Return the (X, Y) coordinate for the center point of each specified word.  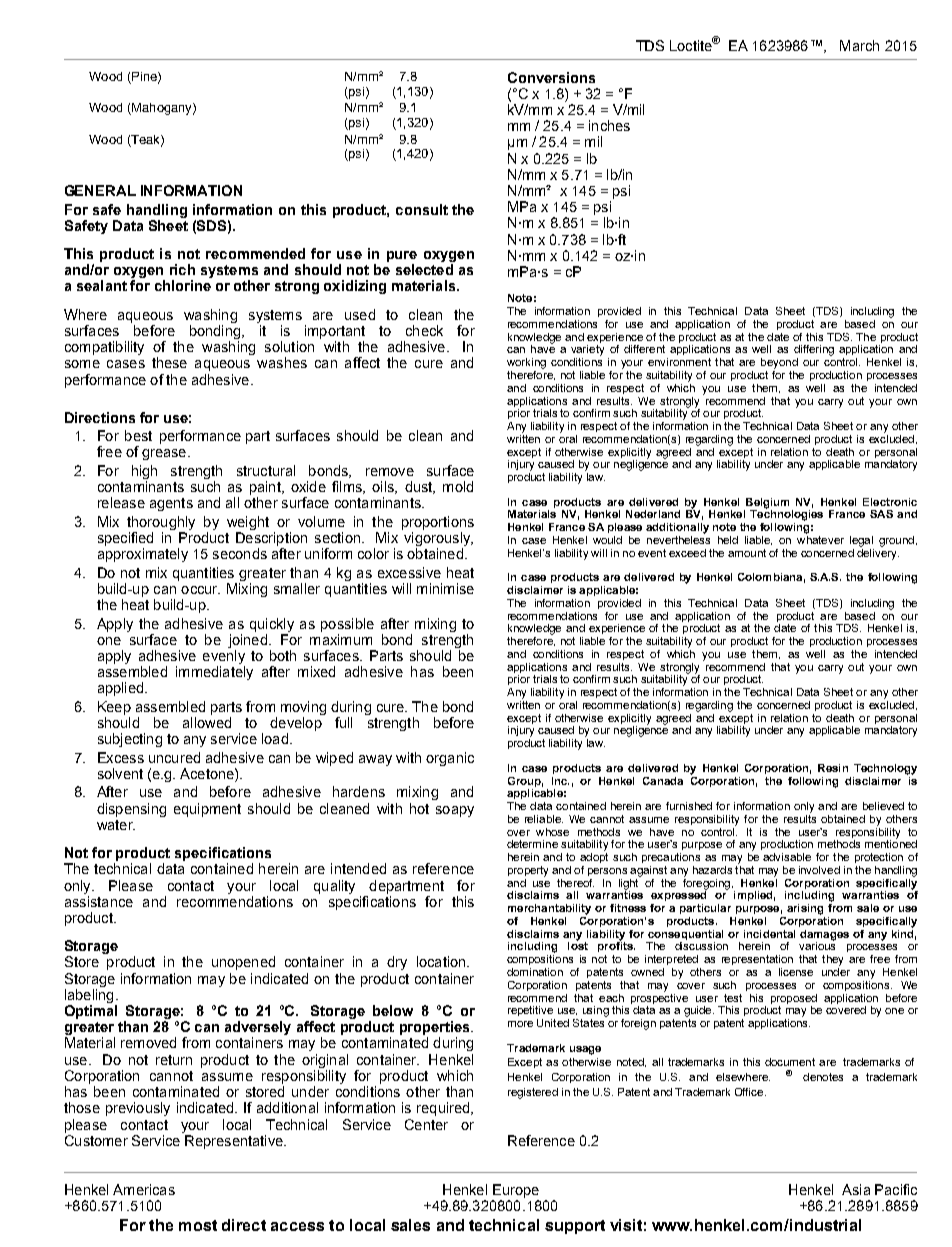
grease (165, 454)
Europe (516, 1191)
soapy (455, 811)
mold (458, 486)
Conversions (551, 77)
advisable (787, 857)
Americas (144, 1189)
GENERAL (100, 190)
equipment (207, 810)
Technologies (786, 514)
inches (609, 125)
